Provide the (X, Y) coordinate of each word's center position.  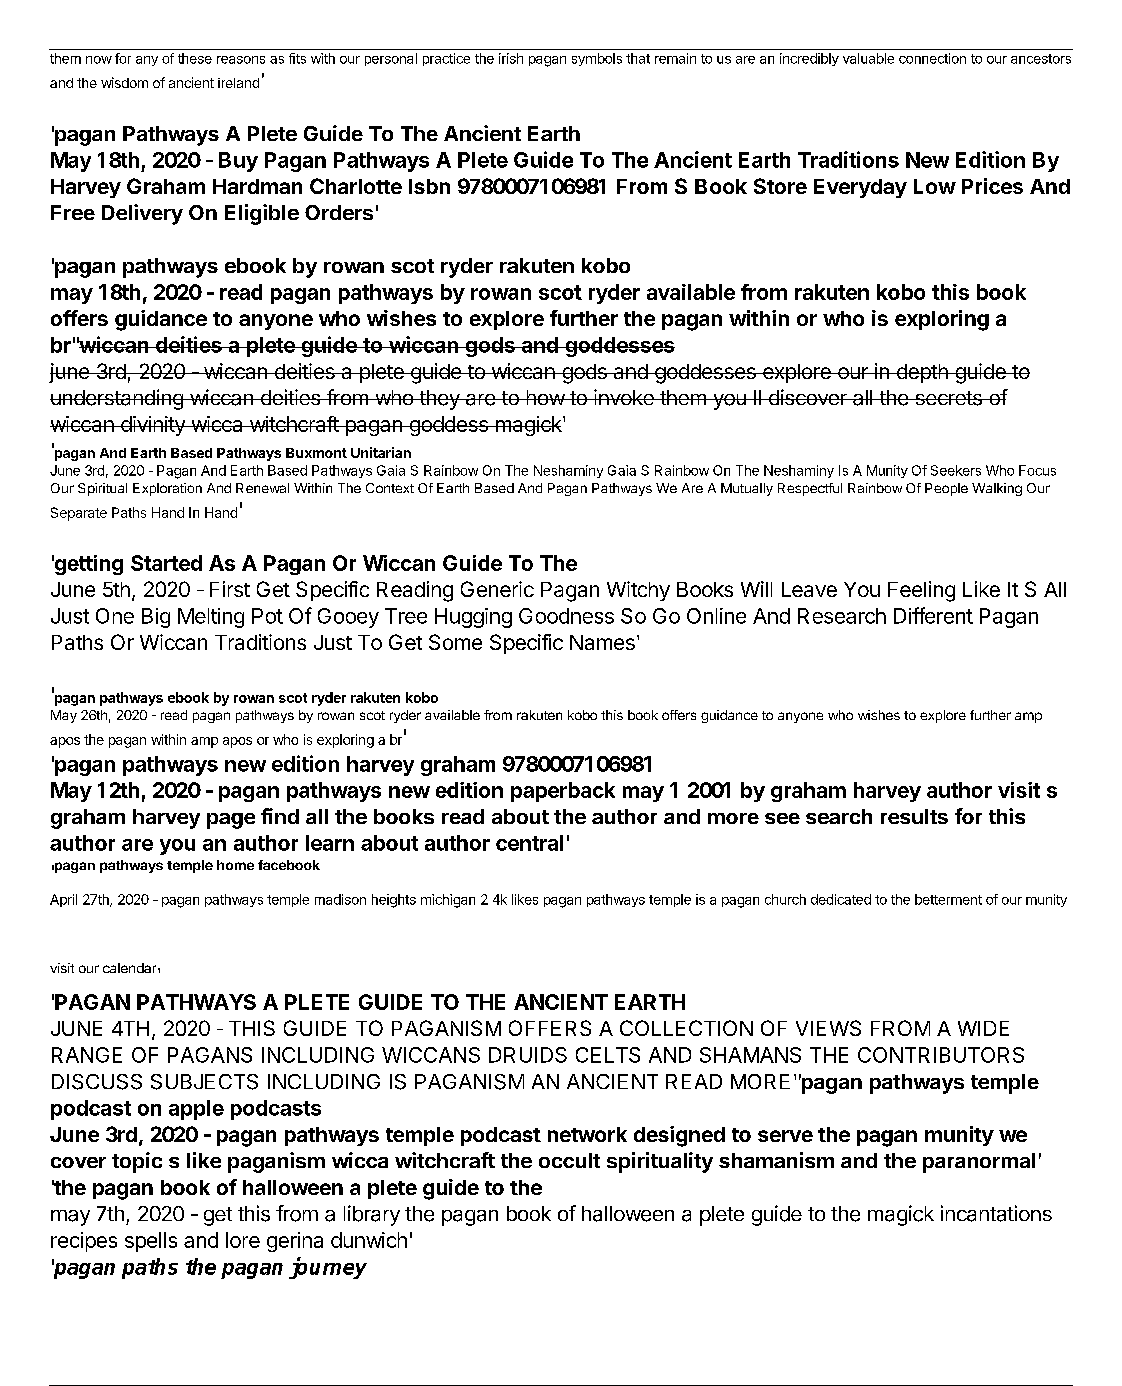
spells (151, 1242)
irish (511, 58)
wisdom (124, 82)
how (545, 397)
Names (602, 642)
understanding (117, 399)
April (63, 900)
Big (156, 618)
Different (933, 615)
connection (932, 58)
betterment (948, 899)
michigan (448, 901)
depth (922, 373)
